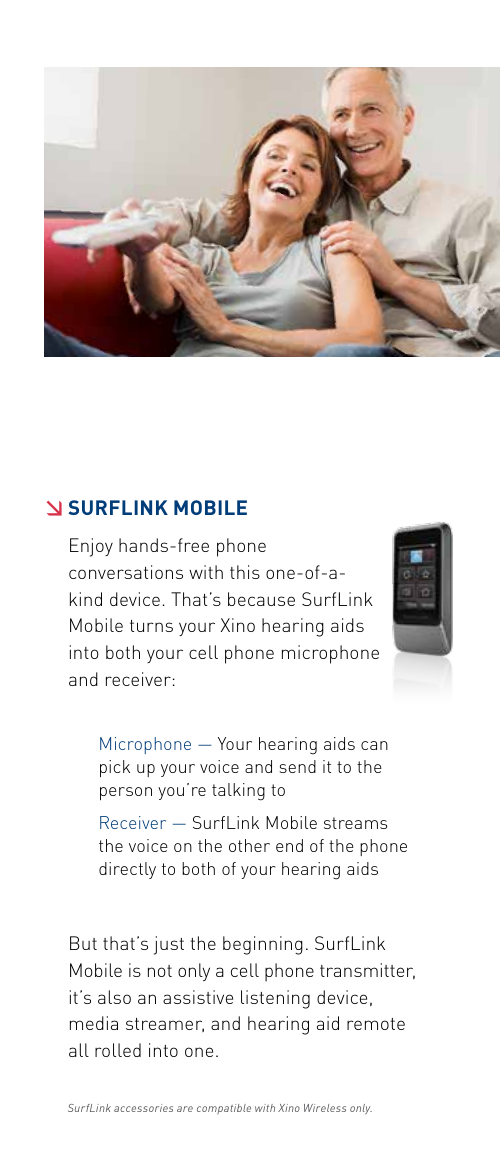 The height and width of the screenshot is (1171, 500). I want to click on accessories, so click(143, 1108).
